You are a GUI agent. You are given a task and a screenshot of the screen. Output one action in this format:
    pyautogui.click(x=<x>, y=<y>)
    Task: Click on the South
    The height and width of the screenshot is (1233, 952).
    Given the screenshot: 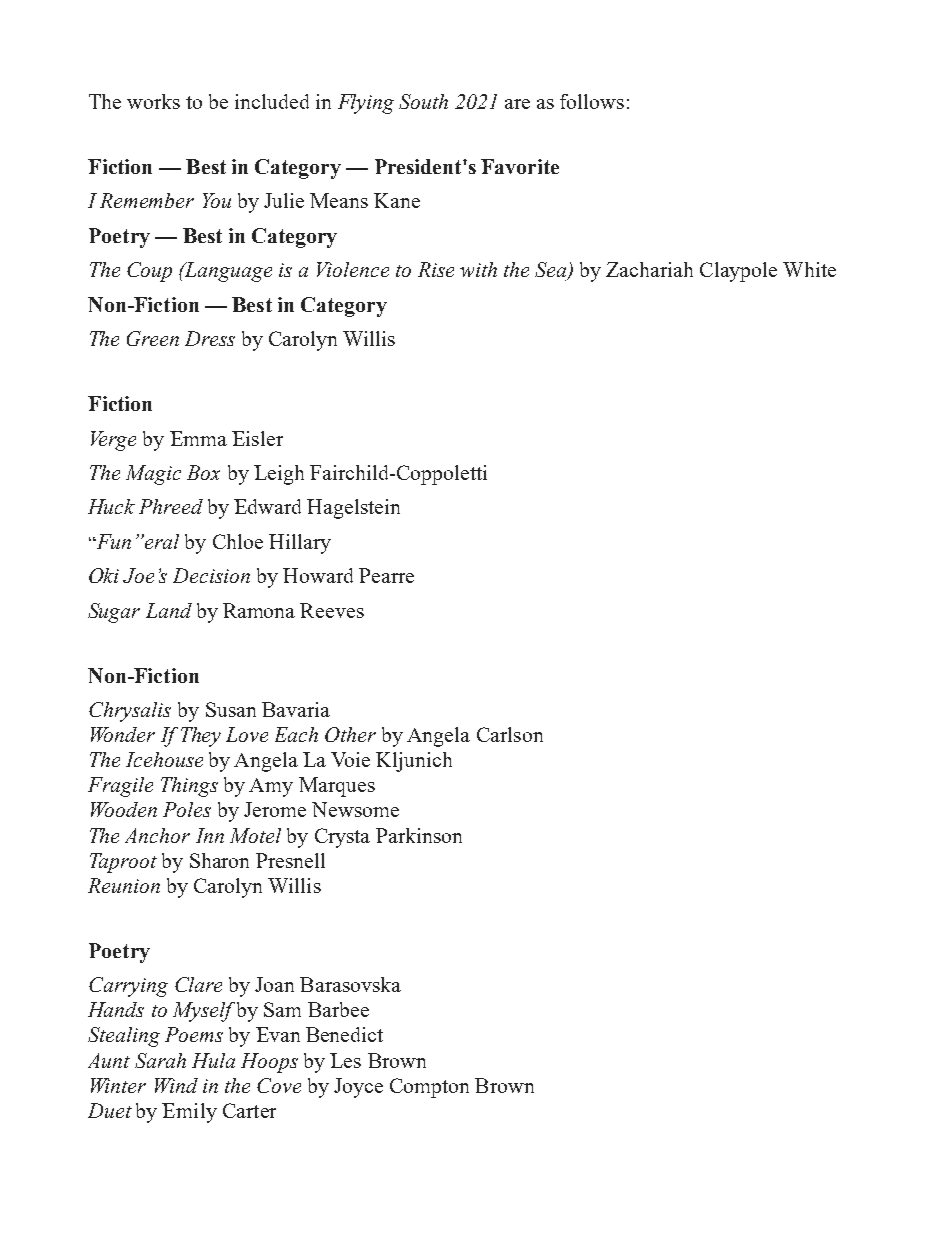 What is the action you would take?
    pyautogui.click(x=423, y=101)
